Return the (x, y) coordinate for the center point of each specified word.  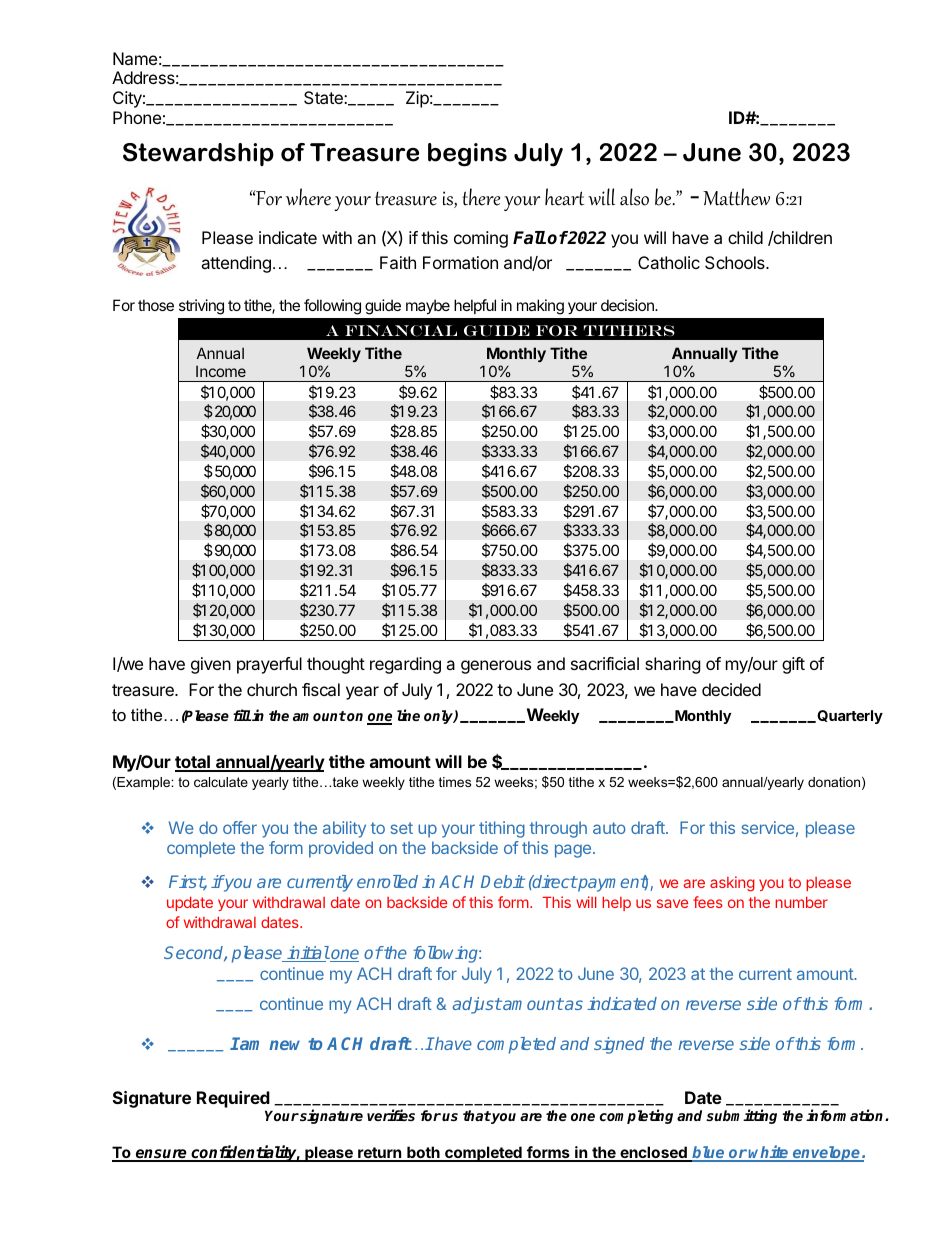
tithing (502, 829)
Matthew (736, 197)
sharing (673, 665)
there (481, 197)
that (477, 1115)
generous (496, 667)
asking (732, 884)
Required (233, 1099)
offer (240, 827)
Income (221, 371)
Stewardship (198, 154)
